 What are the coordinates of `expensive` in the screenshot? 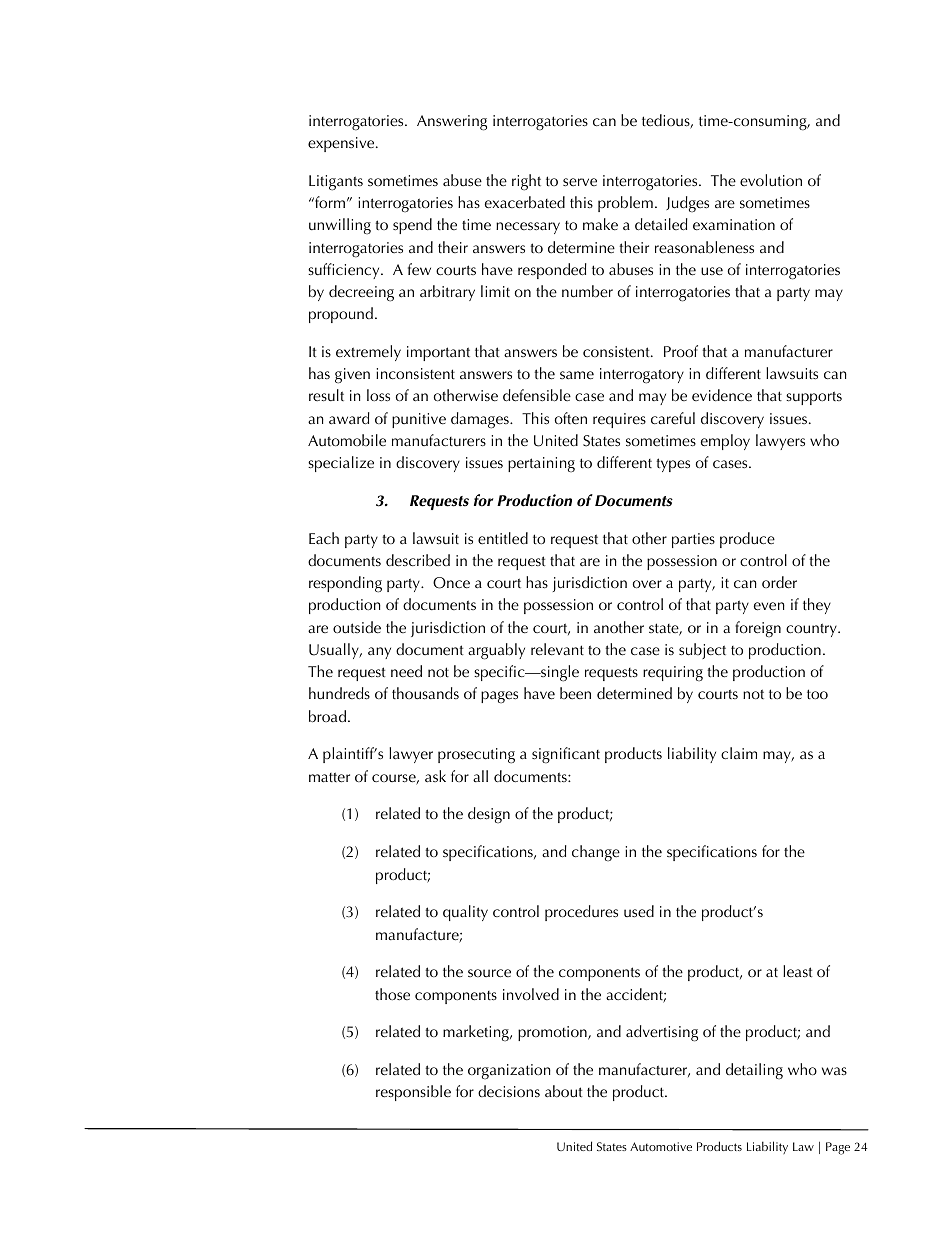 It's located at (342, 144).
